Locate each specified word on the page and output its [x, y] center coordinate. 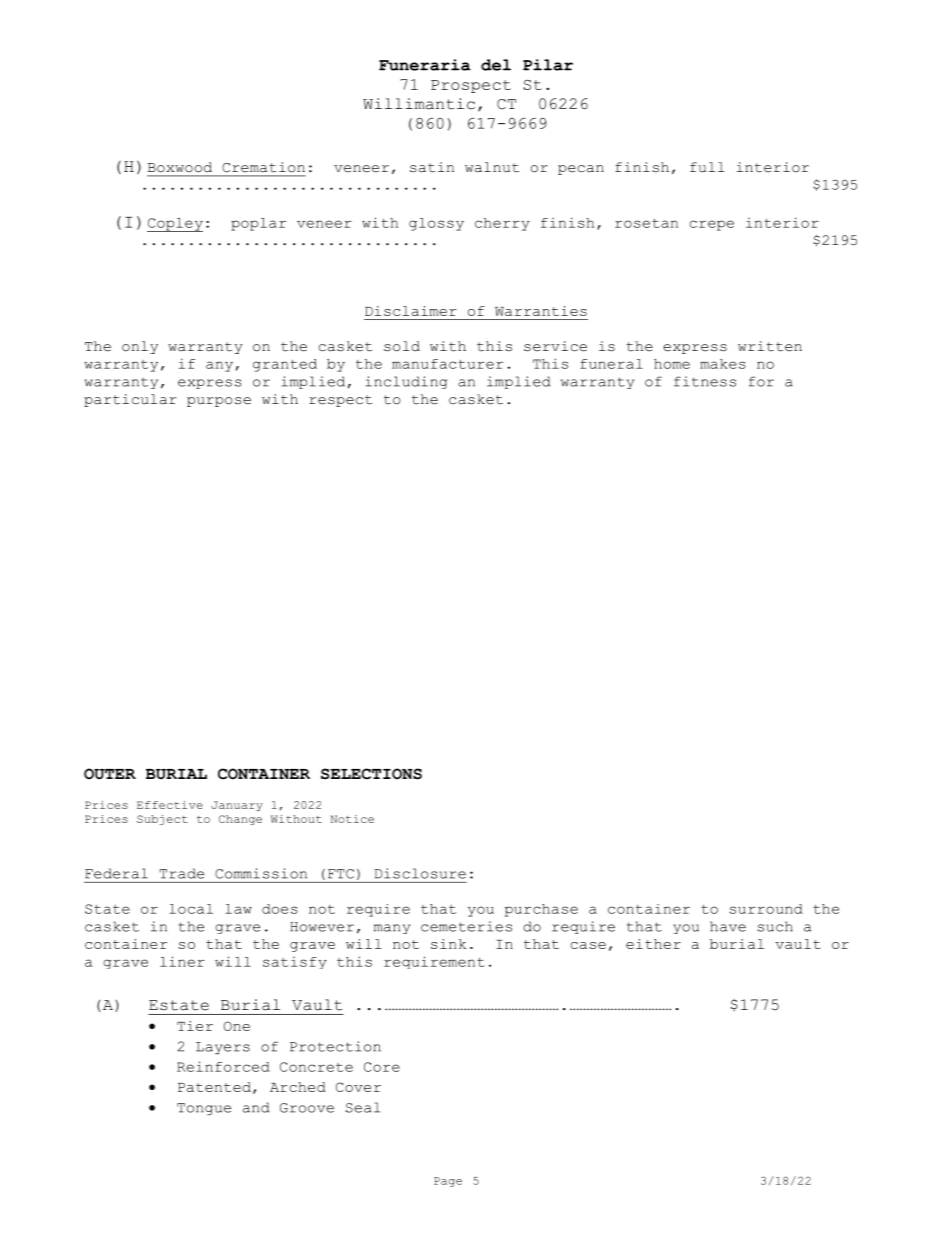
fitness [705, 381]
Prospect [471, 86]
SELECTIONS [371, 774]
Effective [170, 805]
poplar [258, 224]
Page [448, 1182]
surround [766, 909]
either [653, 944]
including [406, 382]
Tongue [204, 1109]
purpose [219, 402]
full [707, 167]
